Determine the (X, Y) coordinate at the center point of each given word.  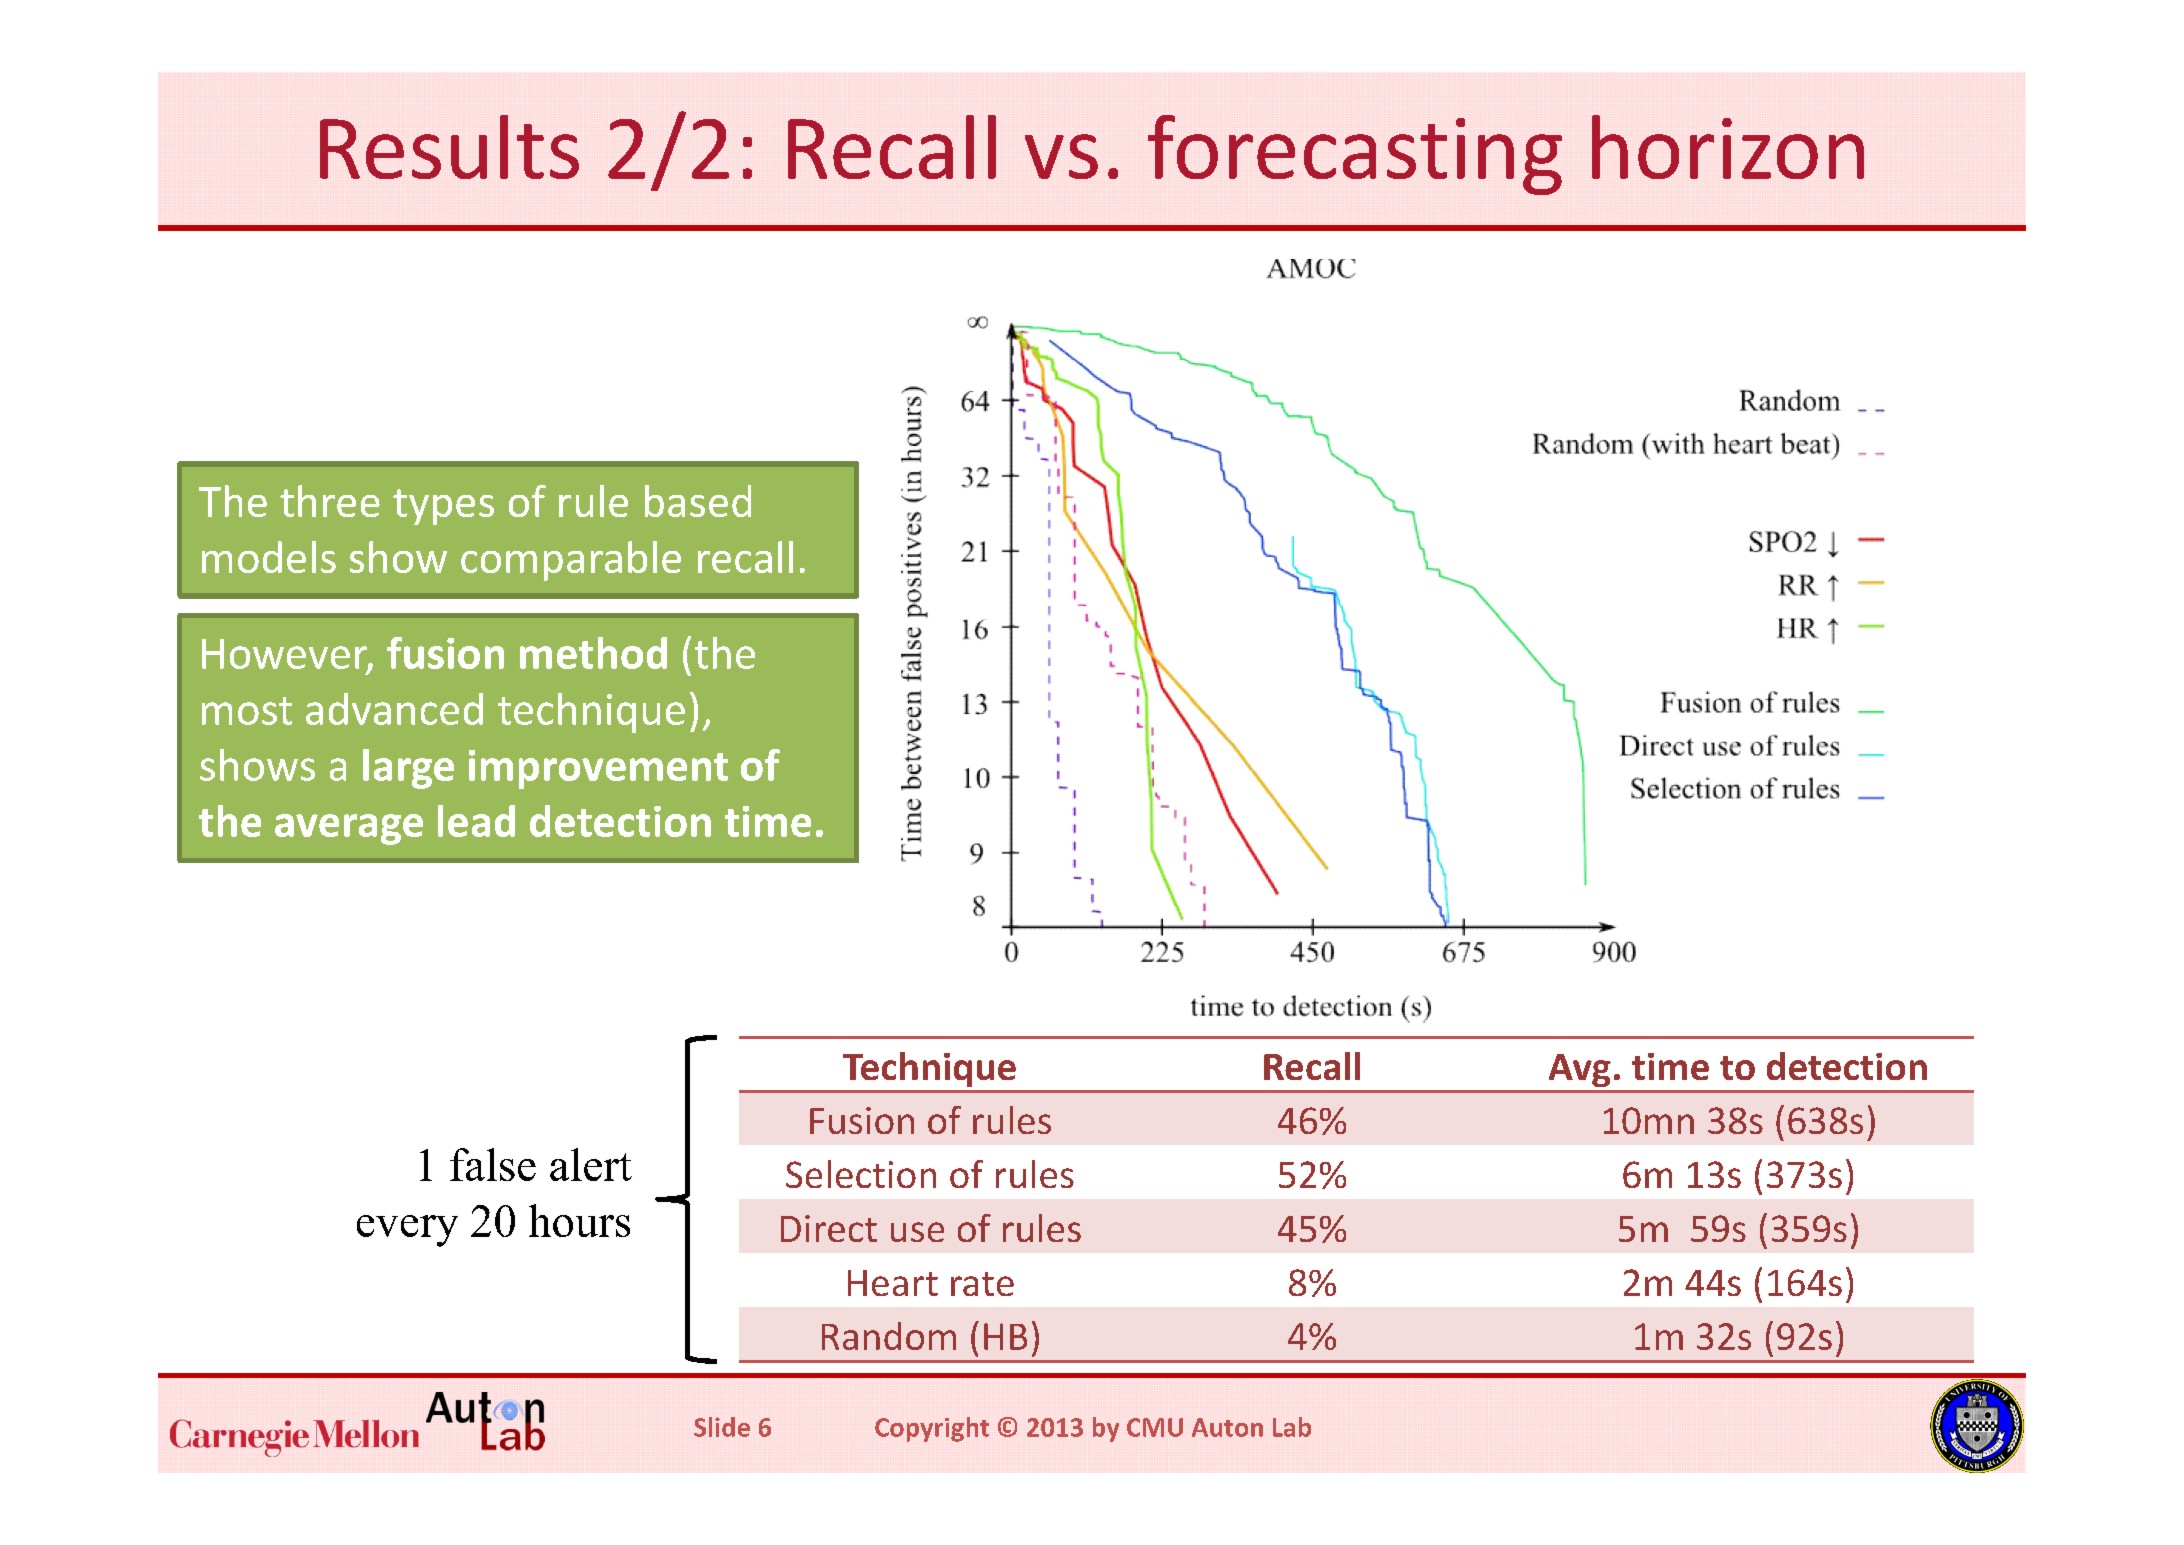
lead (476, 821)
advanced (394, 709)
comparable (571, 561)
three (330, 501)
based (698, 501)
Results (449, 147)
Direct (829, 1228)
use (917, 1232)
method (593, 653)
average (349, 829)
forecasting (1355, 155)
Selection (861, 1174)
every (407, 1231)
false (493, 1164)
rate (982, 1284)
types (443, 507)
